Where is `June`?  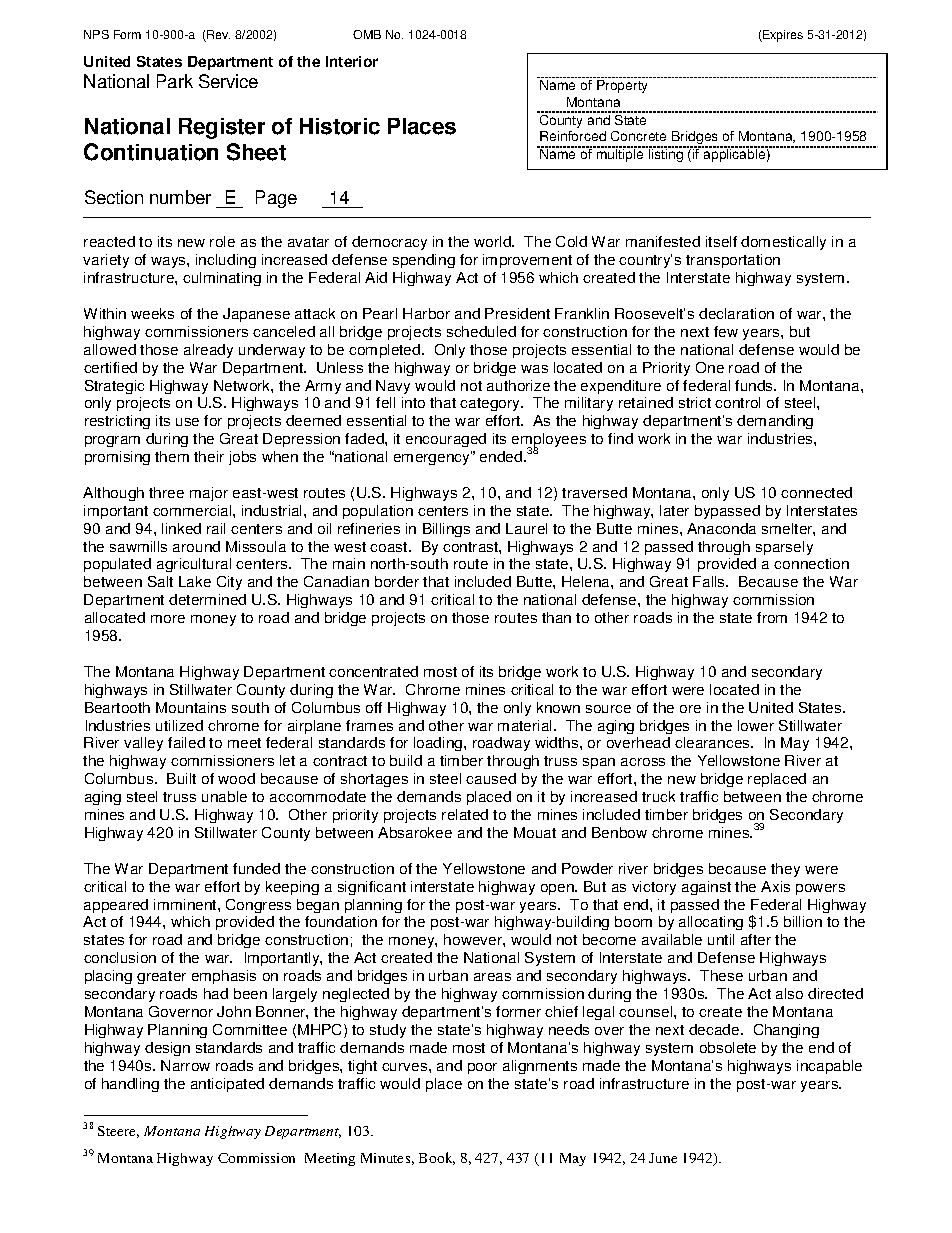 June is located at coordinates (663, 1158).
